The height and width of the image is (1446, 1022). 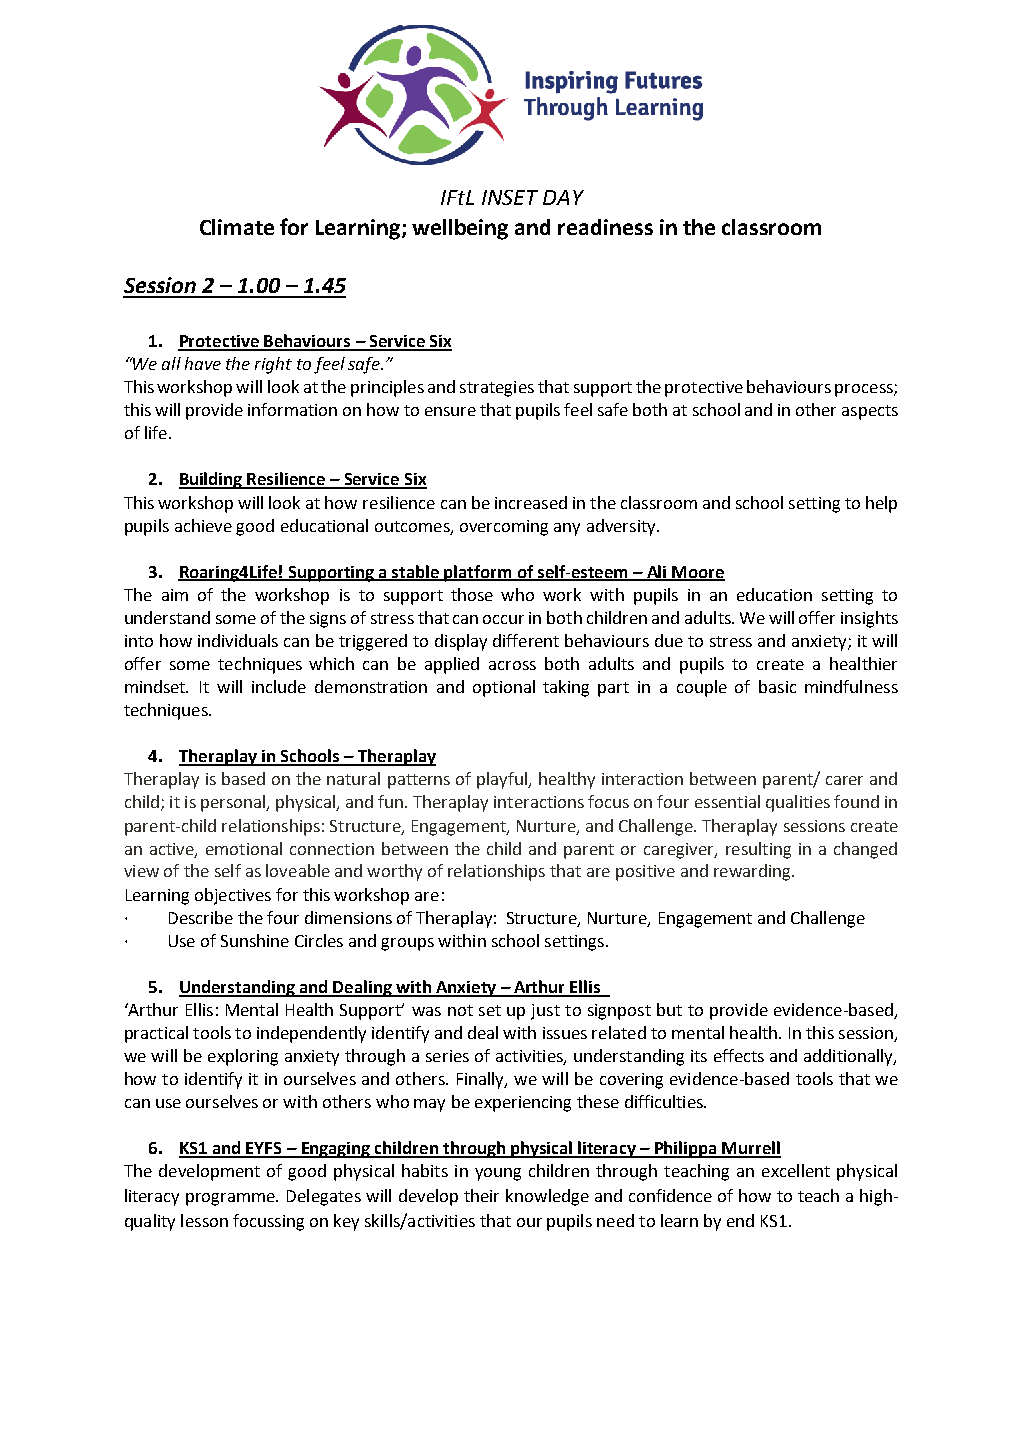 What do you see at coordinates (510, 197) in the image?
I see `INSET` at bounding box center [510, 197].
